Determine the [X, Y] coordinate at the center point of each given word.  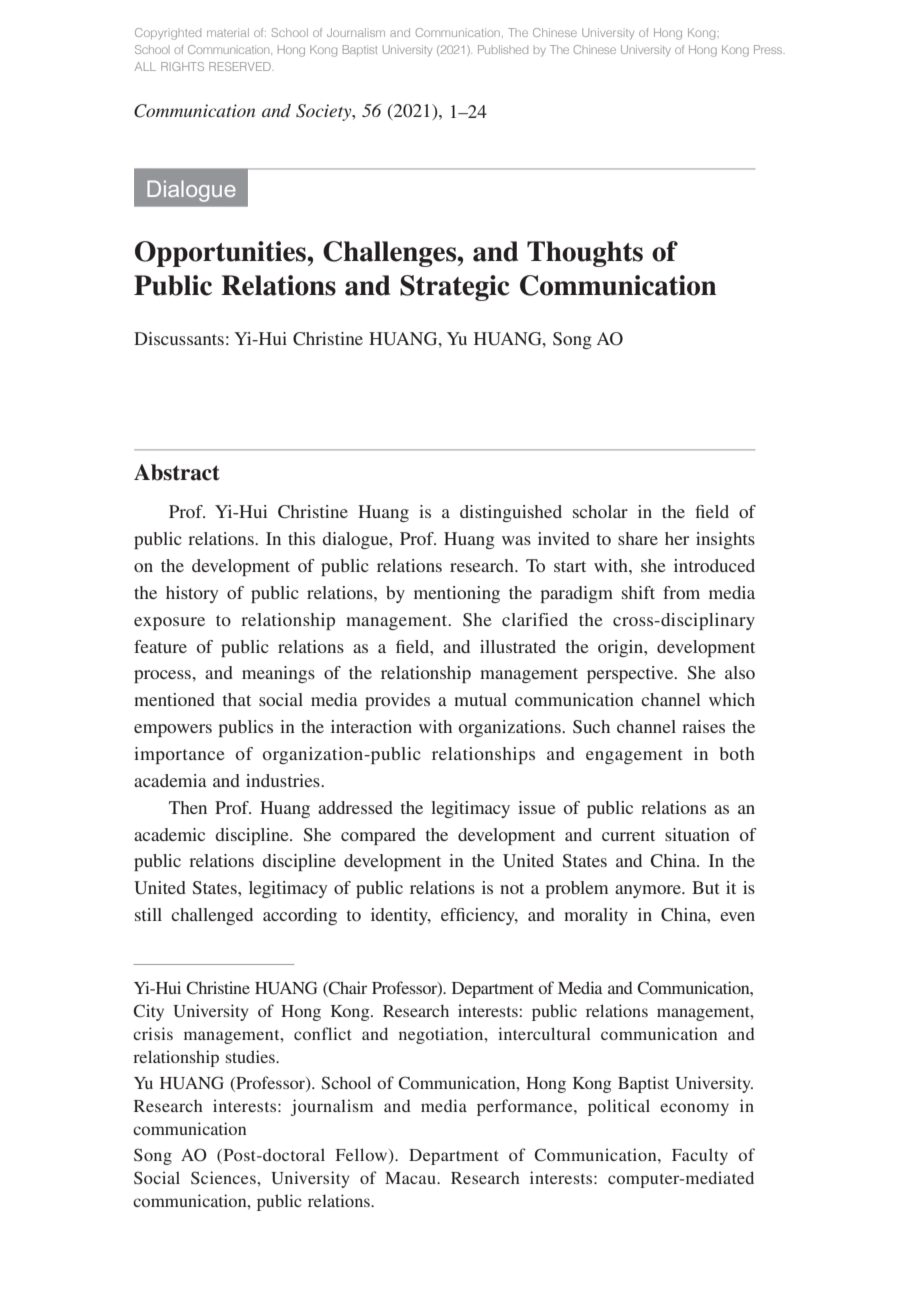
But [705, 887]
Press [769, 49]
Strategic [455, 288]
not [512, 888]
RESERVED [240, 66]
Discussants [179, 338]
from [681, 592]
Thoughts [585, 254]
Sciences [224, 1178]
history [192, 594]
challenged [212, 916]
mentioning [457, 594]
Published [503, 49]
